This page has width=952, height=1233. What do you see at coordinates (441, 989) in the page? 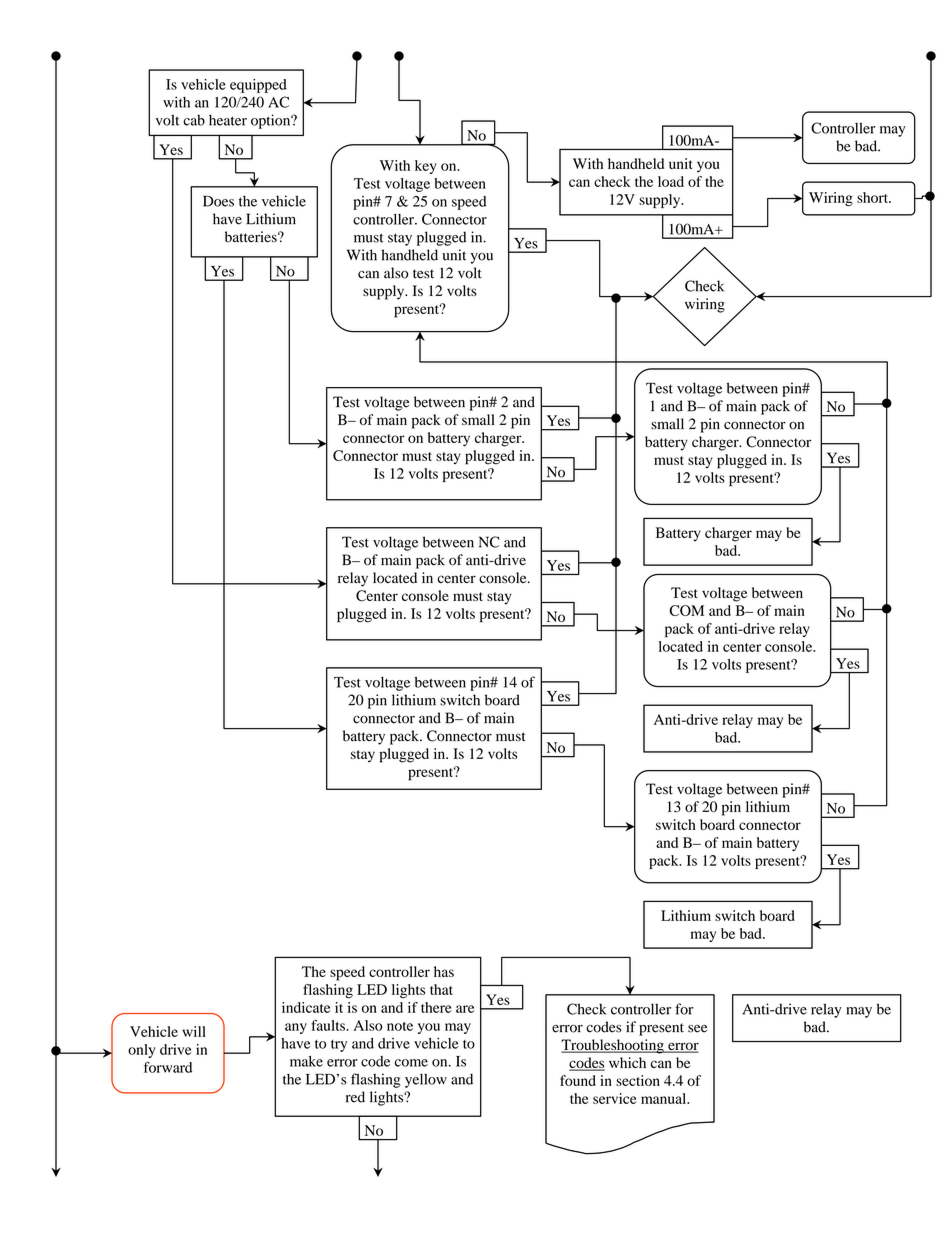
I see `that` at bounding box center [441, 989].
